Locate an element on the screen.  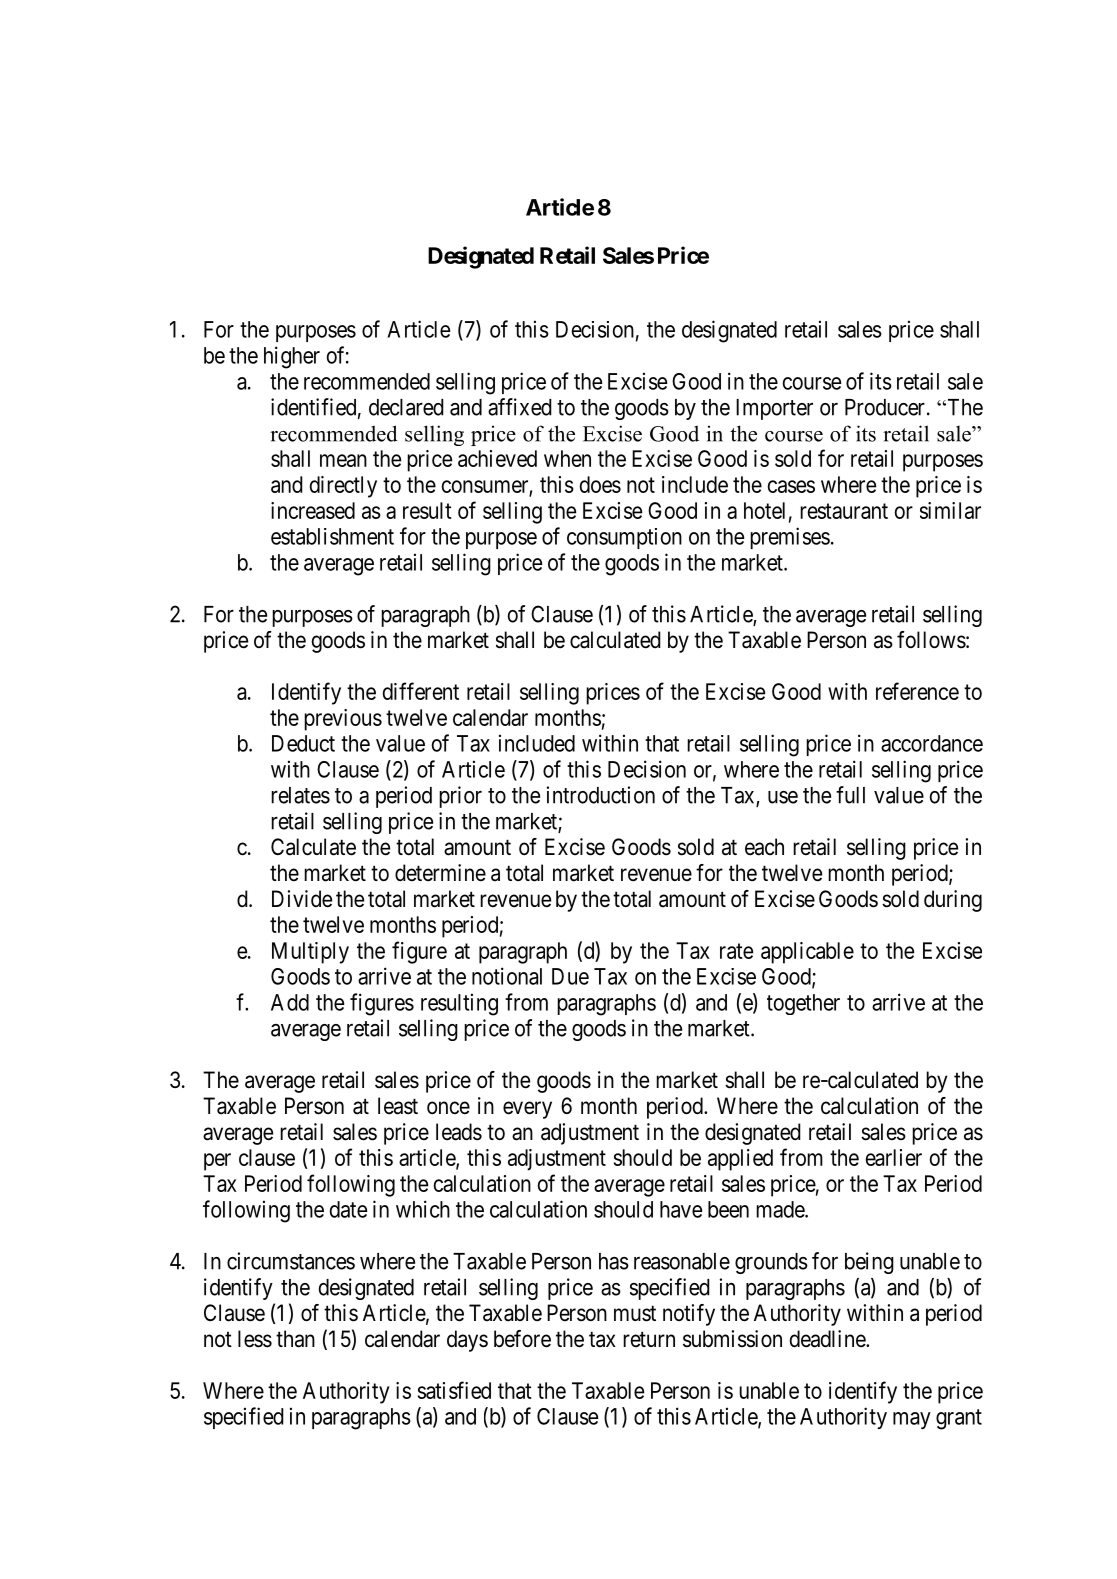
different is located at coordinates (420, 691).
